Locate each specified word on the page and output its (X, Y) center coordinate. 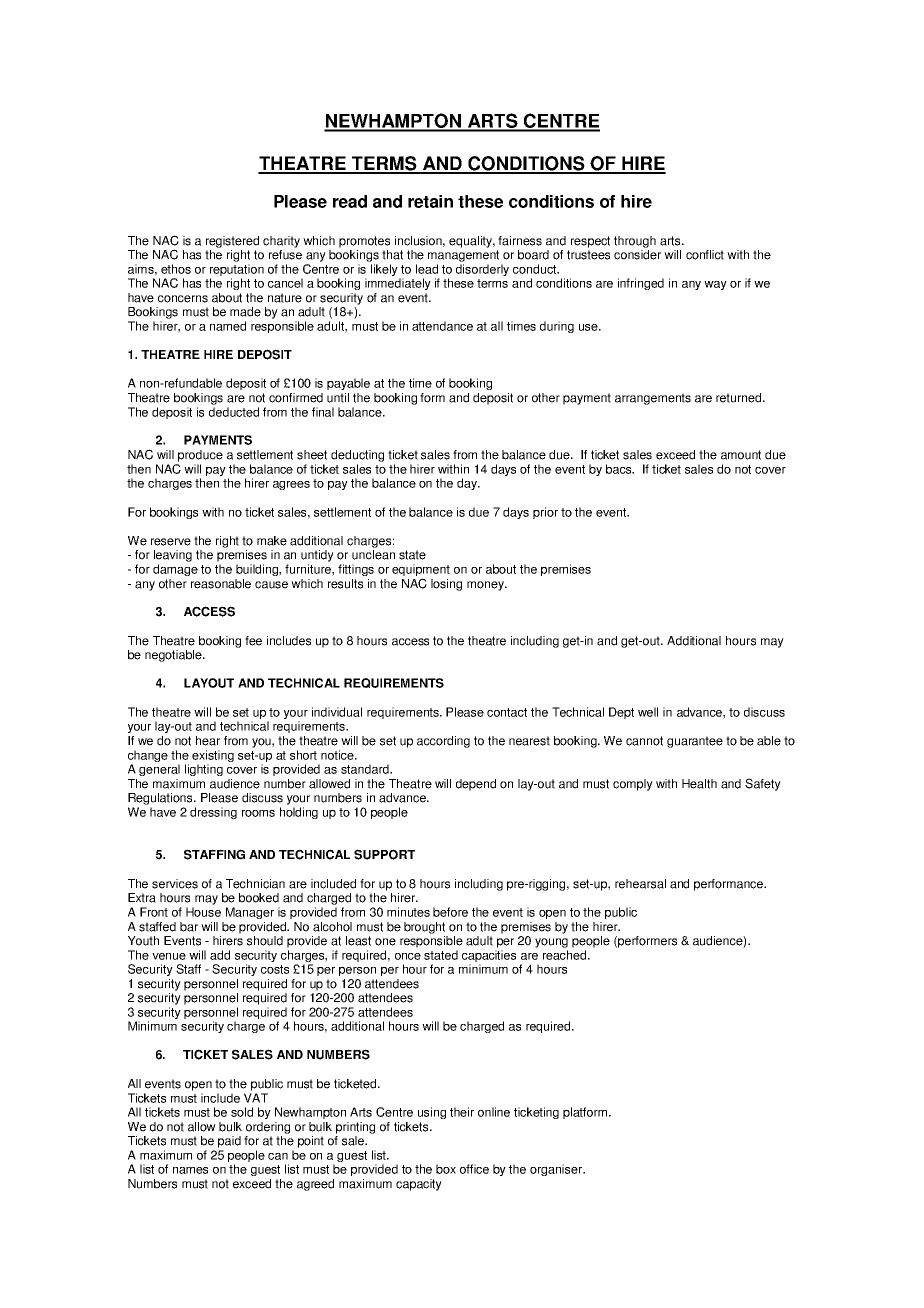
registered (232, 242)
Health (699, 784)
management (463, 256)
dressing (213, 813)
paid (229, 1142)
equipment (421, 571)
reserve (171, 542)
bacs (620, 469)
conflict (705, 255)
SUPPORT (384, 854)
